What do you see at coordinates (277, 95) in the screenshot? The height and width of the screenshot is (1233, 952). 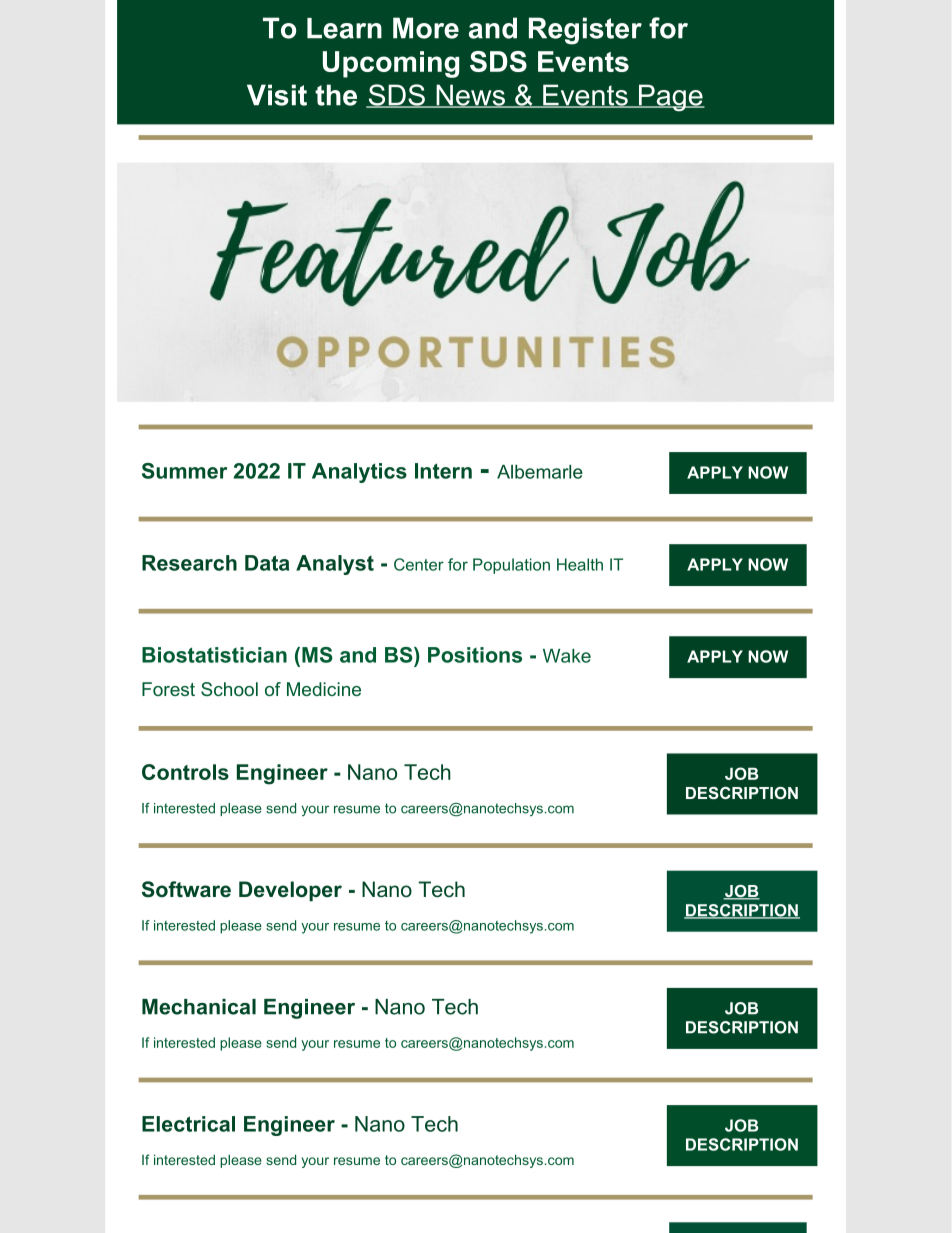 I see `Visit` at bounding box center [277, 95].
